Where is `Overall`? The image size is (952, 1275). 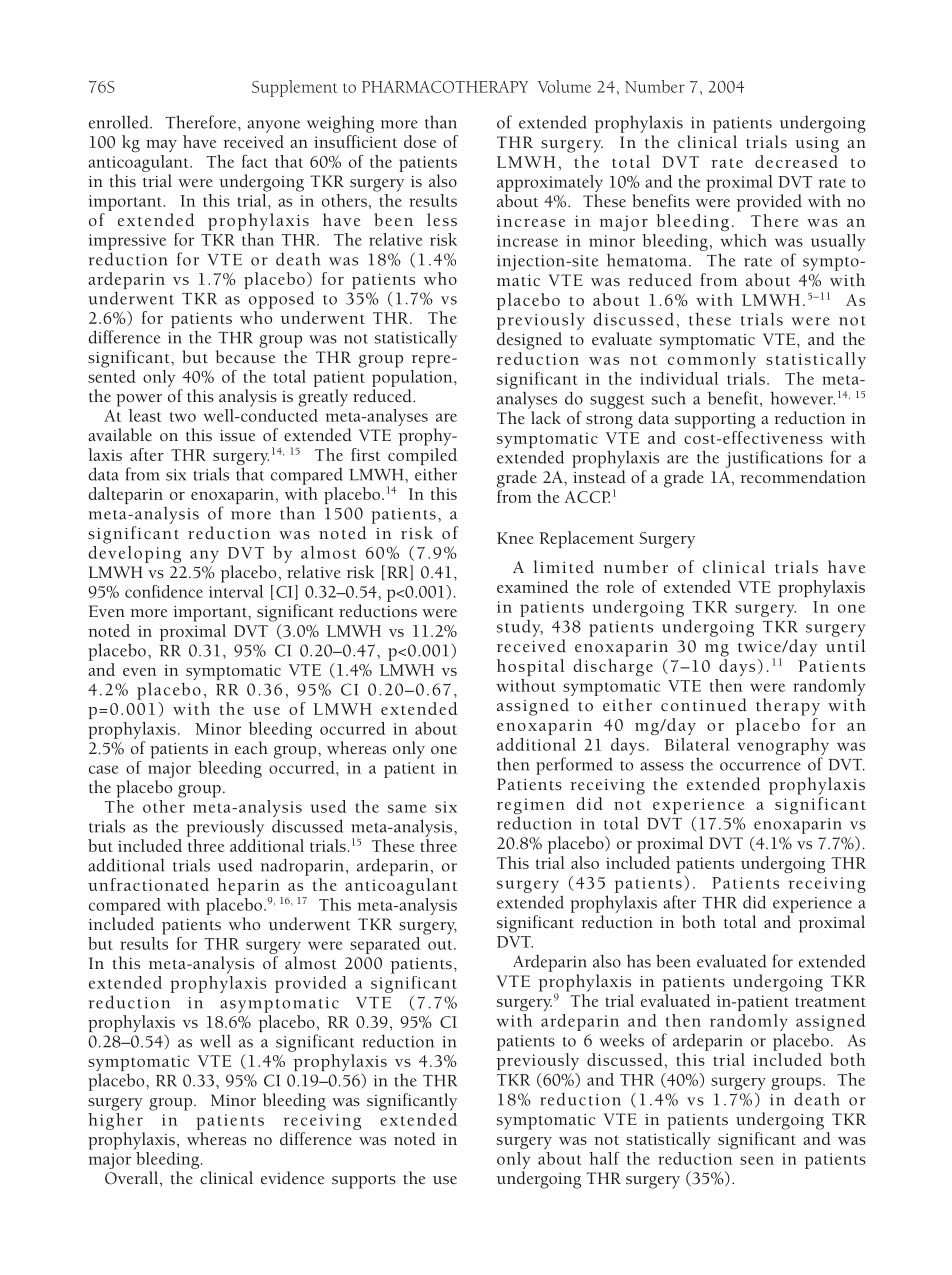 Overall is located at coordinates (133, 1179).
